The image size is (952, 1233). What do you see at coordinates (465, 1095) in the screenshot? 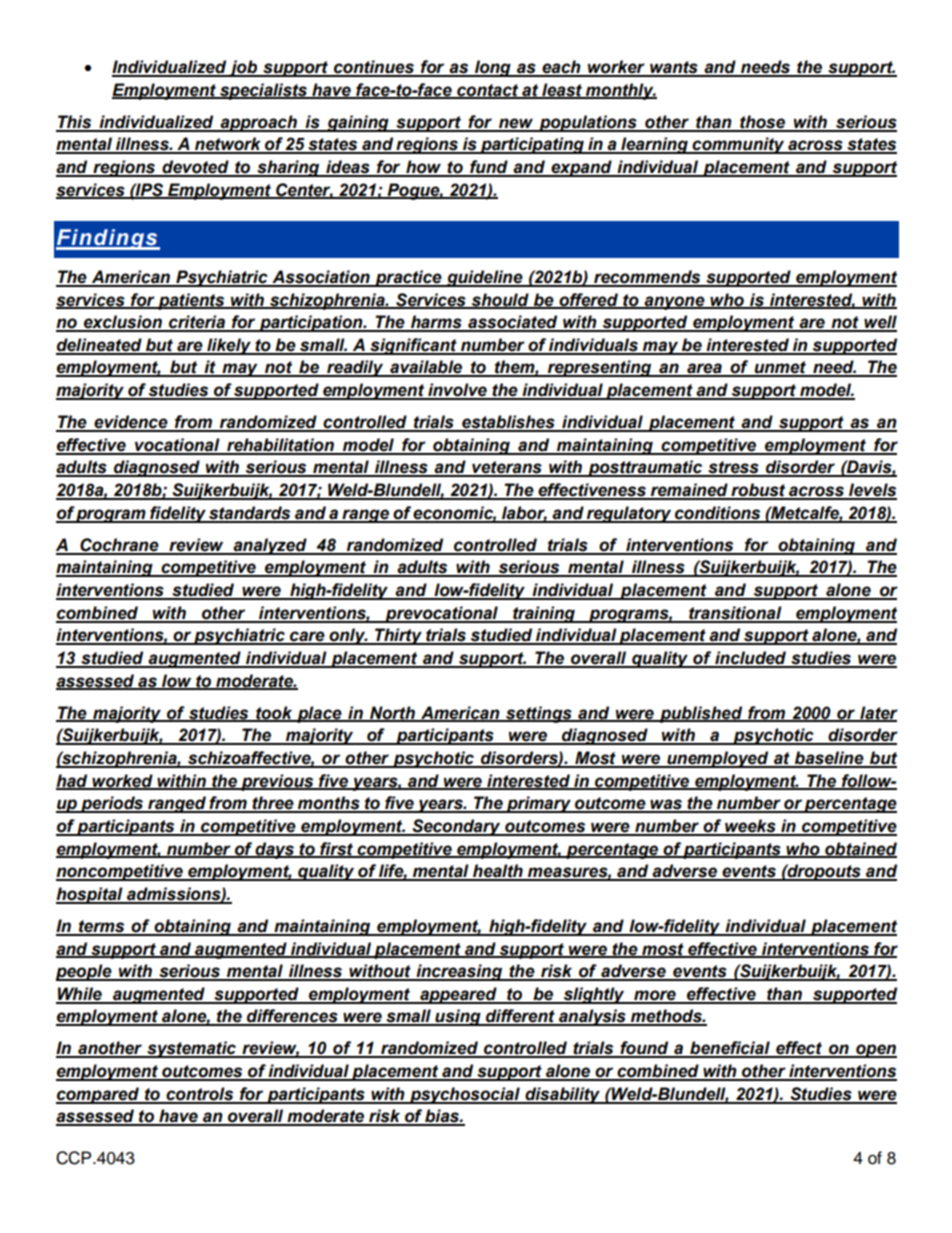
I see `psychosocial` at bounding box center [465, 1095].
